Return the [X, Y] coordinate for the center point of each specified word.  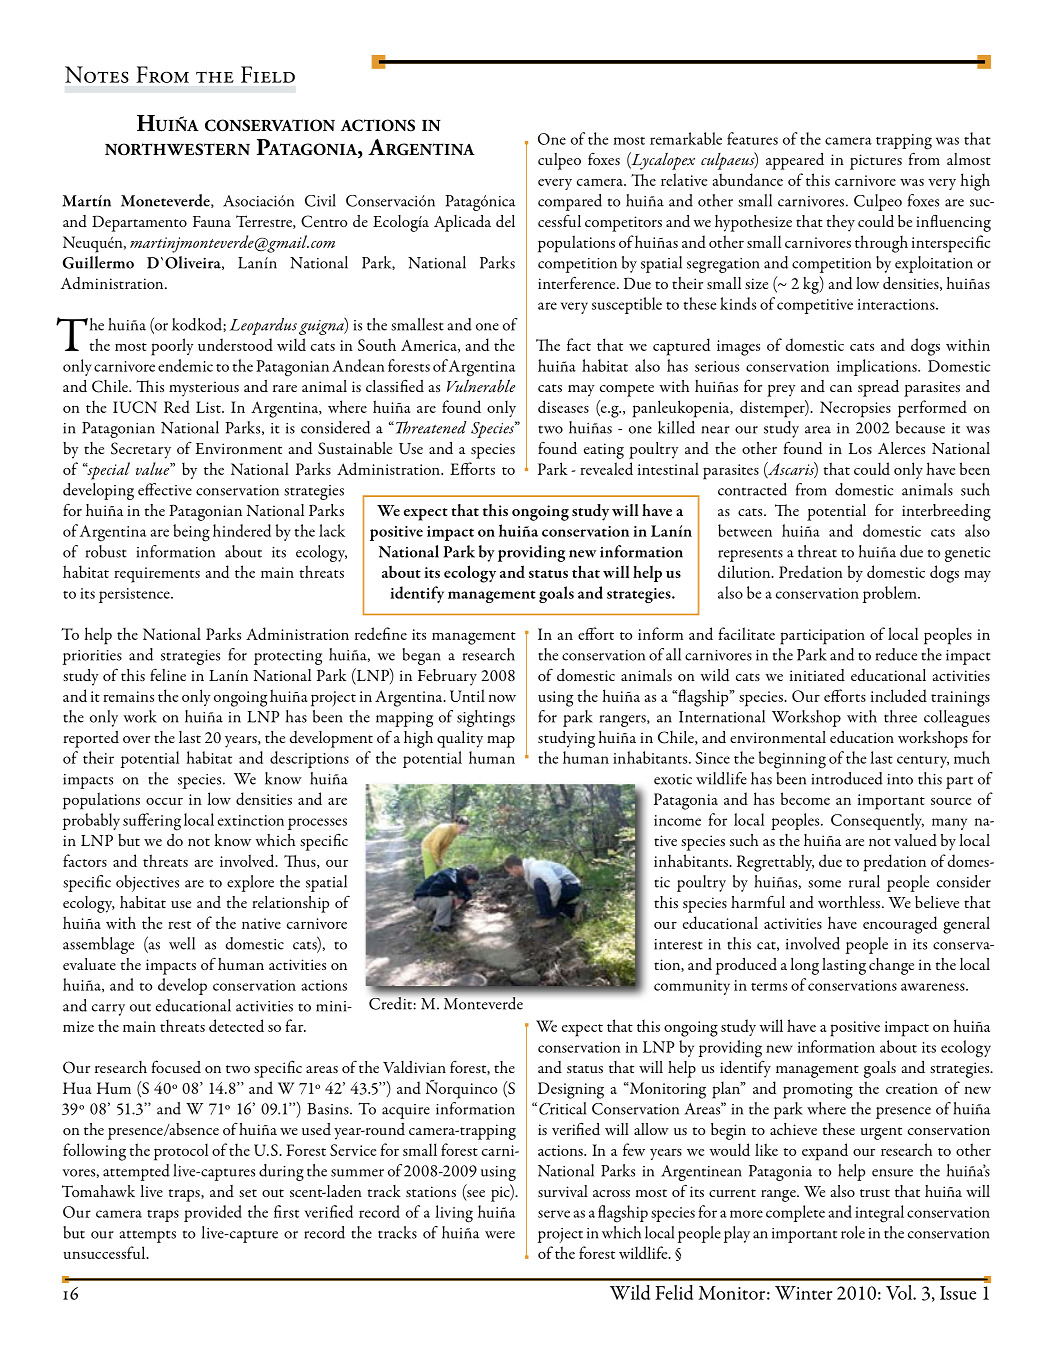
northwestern [177, 149]
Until [467, 695]
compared [570, 202]
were [500, 1235]
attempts [148, 1236]
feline [168, 674]
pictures [876, 162]
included [899, 695]
